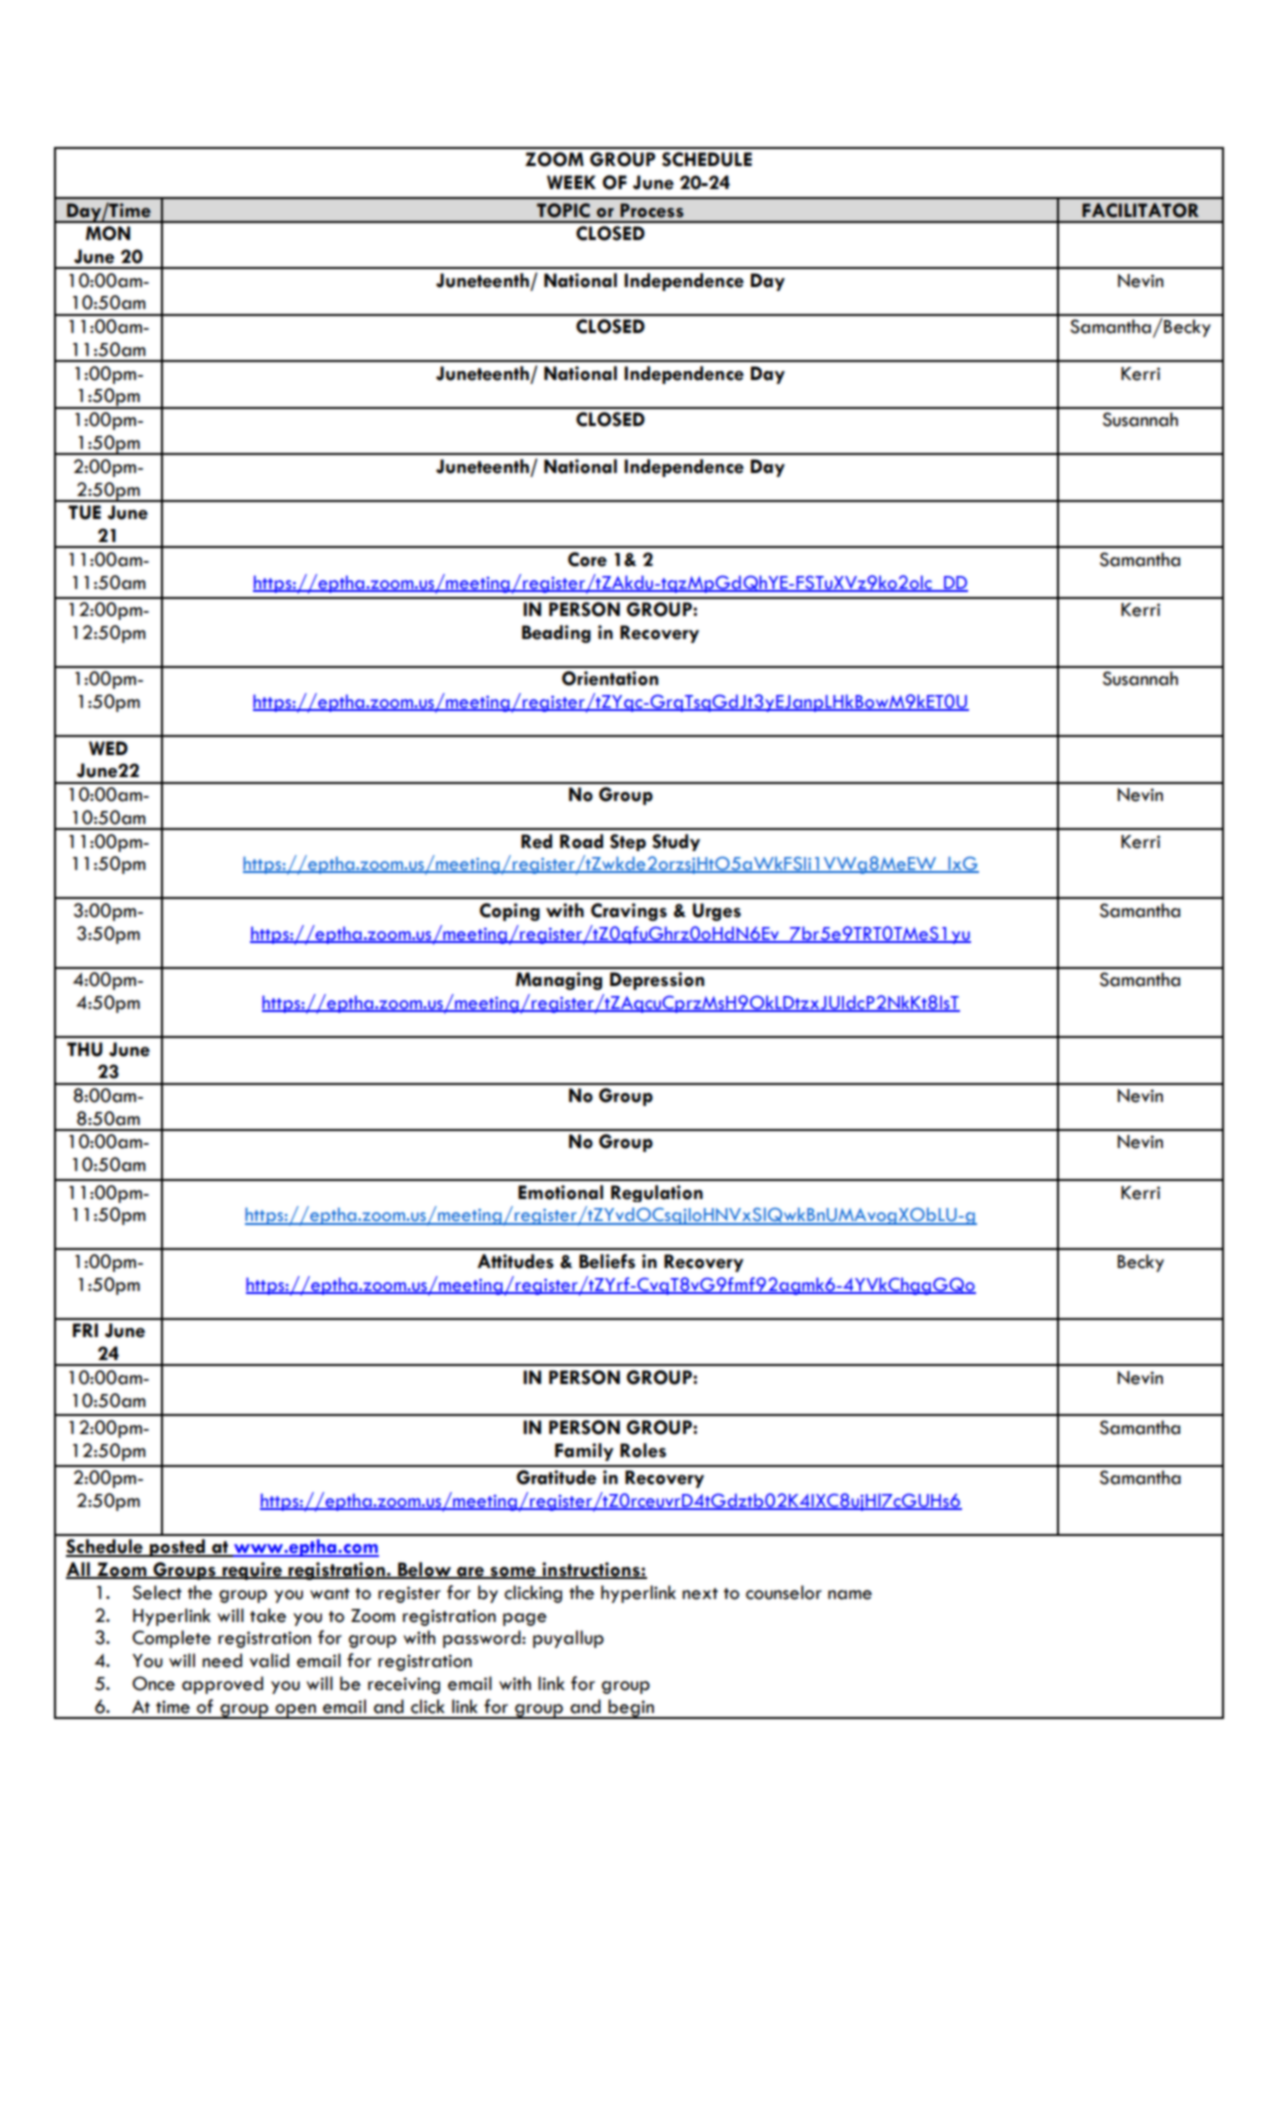  What do you see at coordinates (1140, 210) in the page?
I see `FACILITATOR` at bounding box center [1140, 210].
